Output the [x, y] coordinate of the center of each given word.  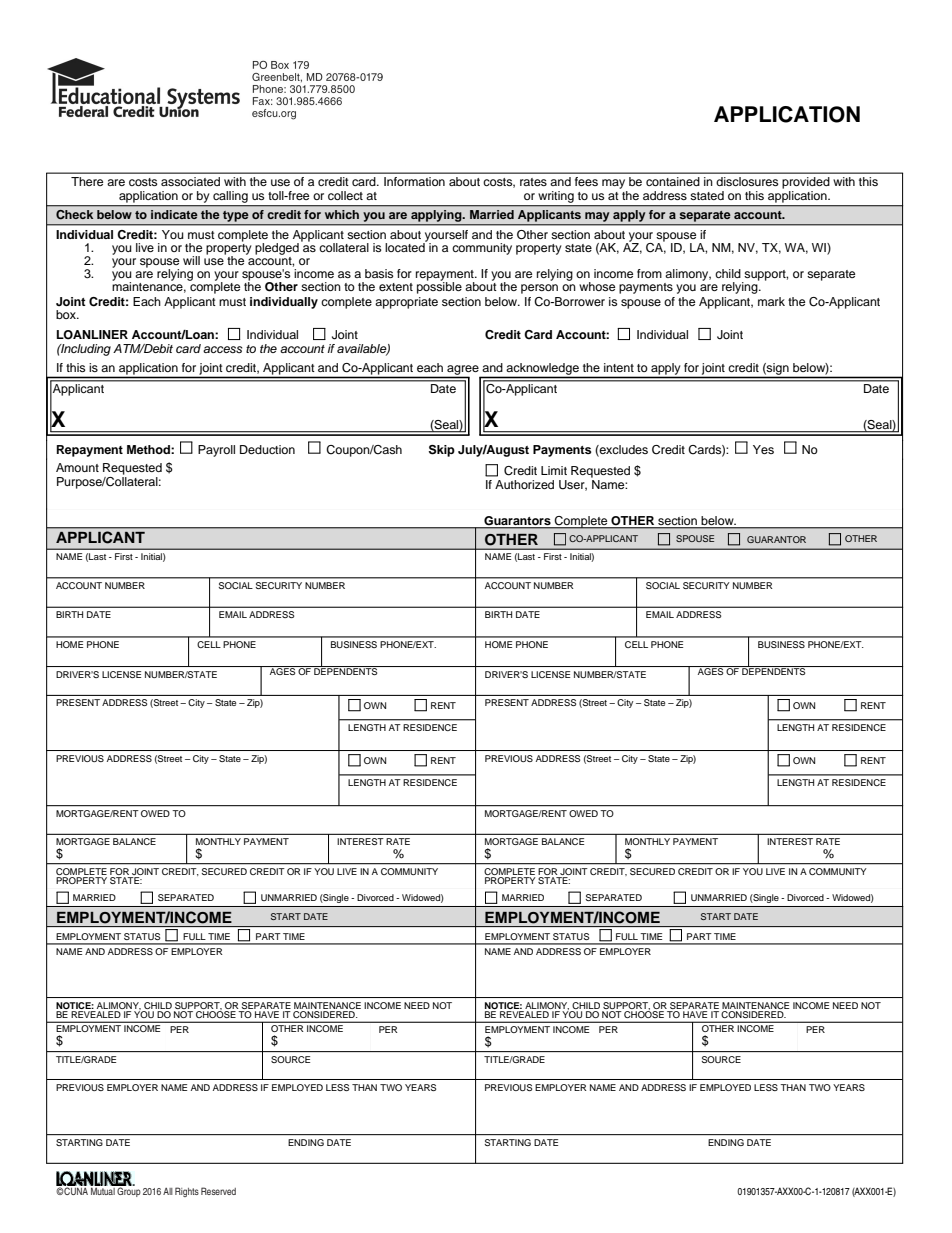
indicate [174, 214]
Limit [554, 470]
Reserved [218, 1191]
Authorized [524, 484]
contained [673, 181]
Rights [187, 1192]
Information [414, 181]
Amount [77, 467]
